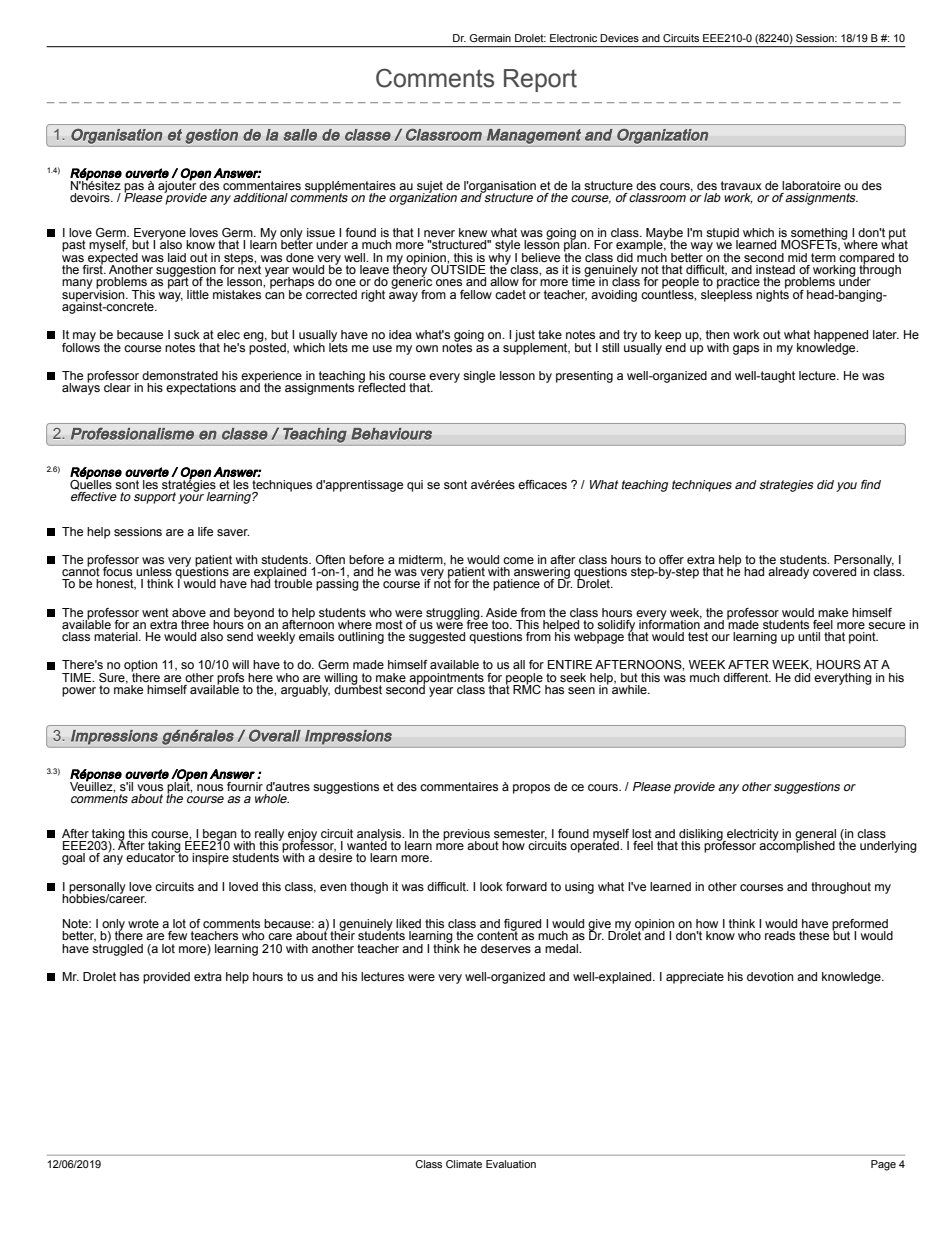 The image size is (952, 1233). What do you see at coordinates (177, 257) in the screenshot?
I see `laid` at bounding box center [177, 257].
